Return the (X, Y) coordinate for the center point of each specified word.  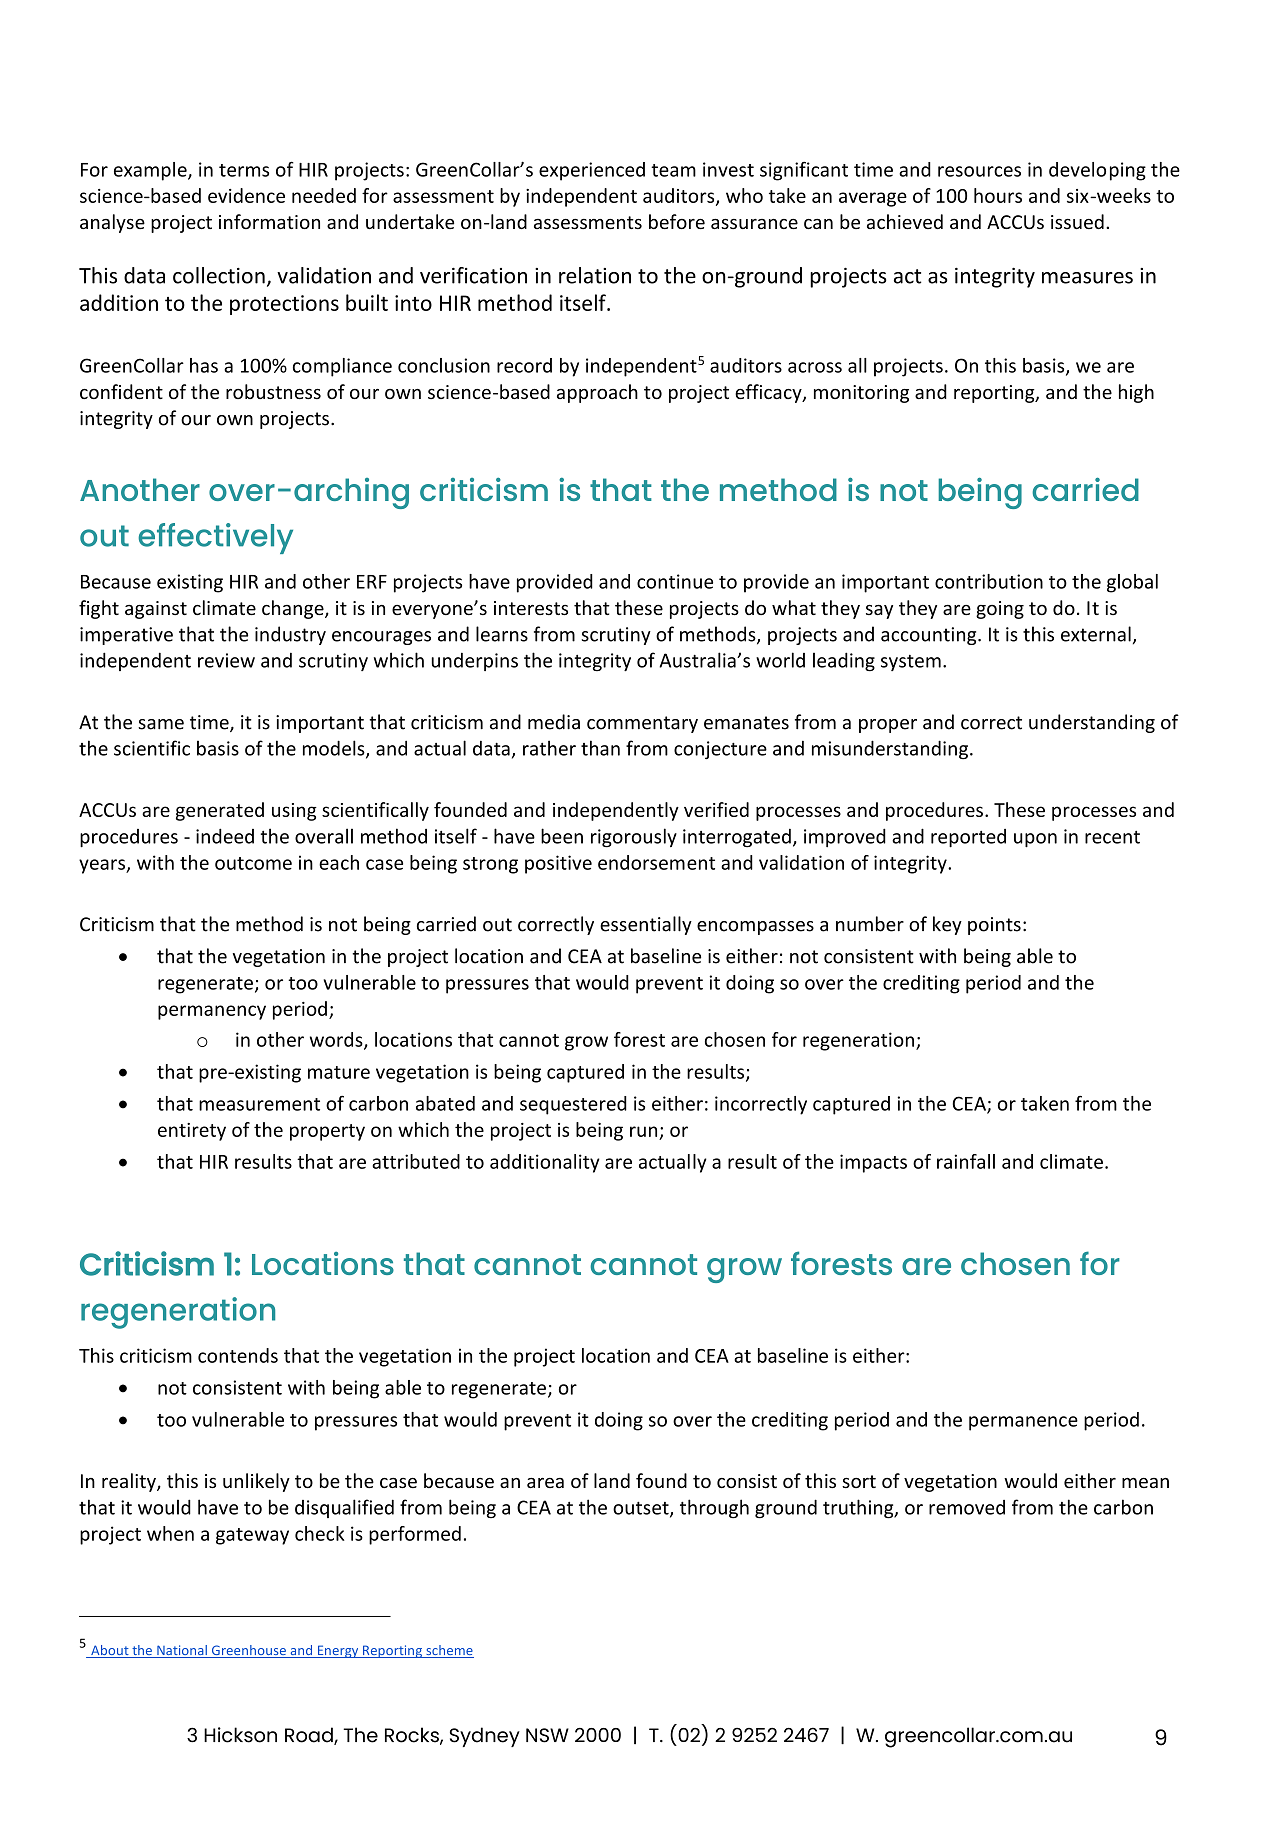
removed (967, 1507)
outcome (253, 863)
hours (998, 195)
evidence (246, 195)
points (994, 926)
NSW (547, 1735)
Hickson (240, 1735)
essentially (646, 925)
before (677, 221)
